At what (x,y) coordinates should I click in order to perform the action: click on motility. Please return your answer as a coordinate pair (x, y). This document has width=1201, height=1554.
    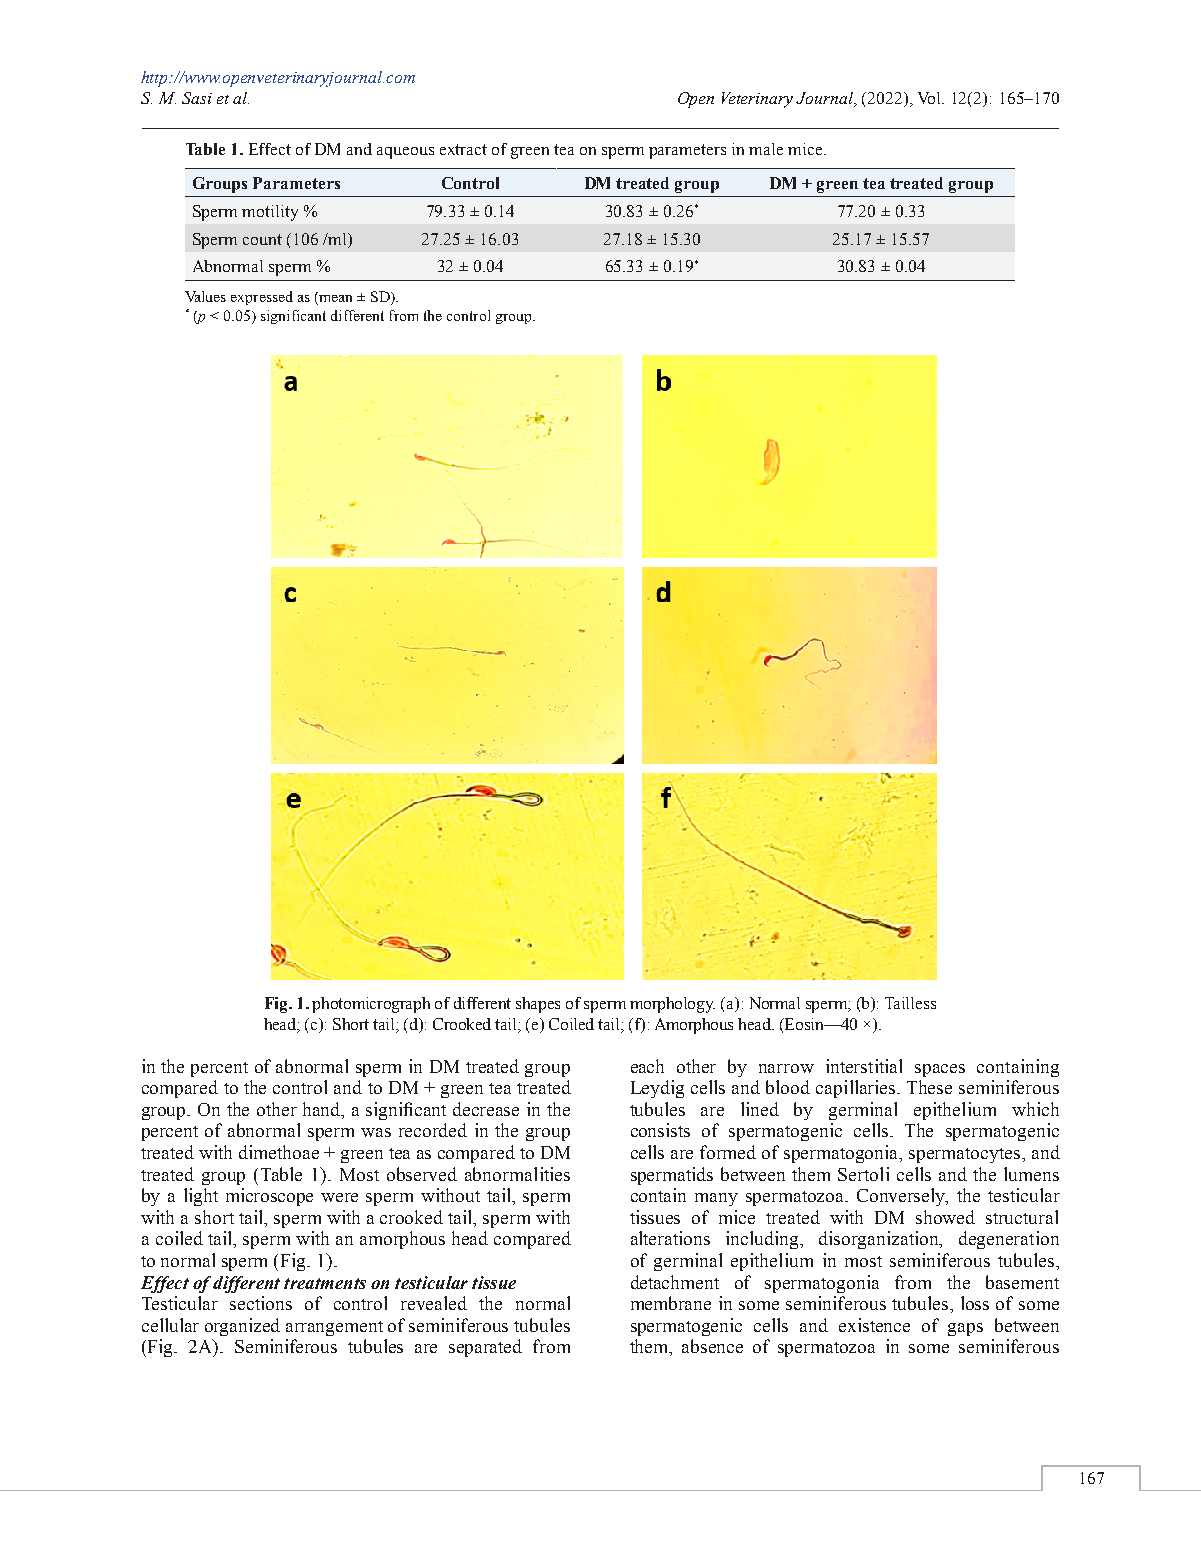
    Looking at the image, I should click on (270, 213).
